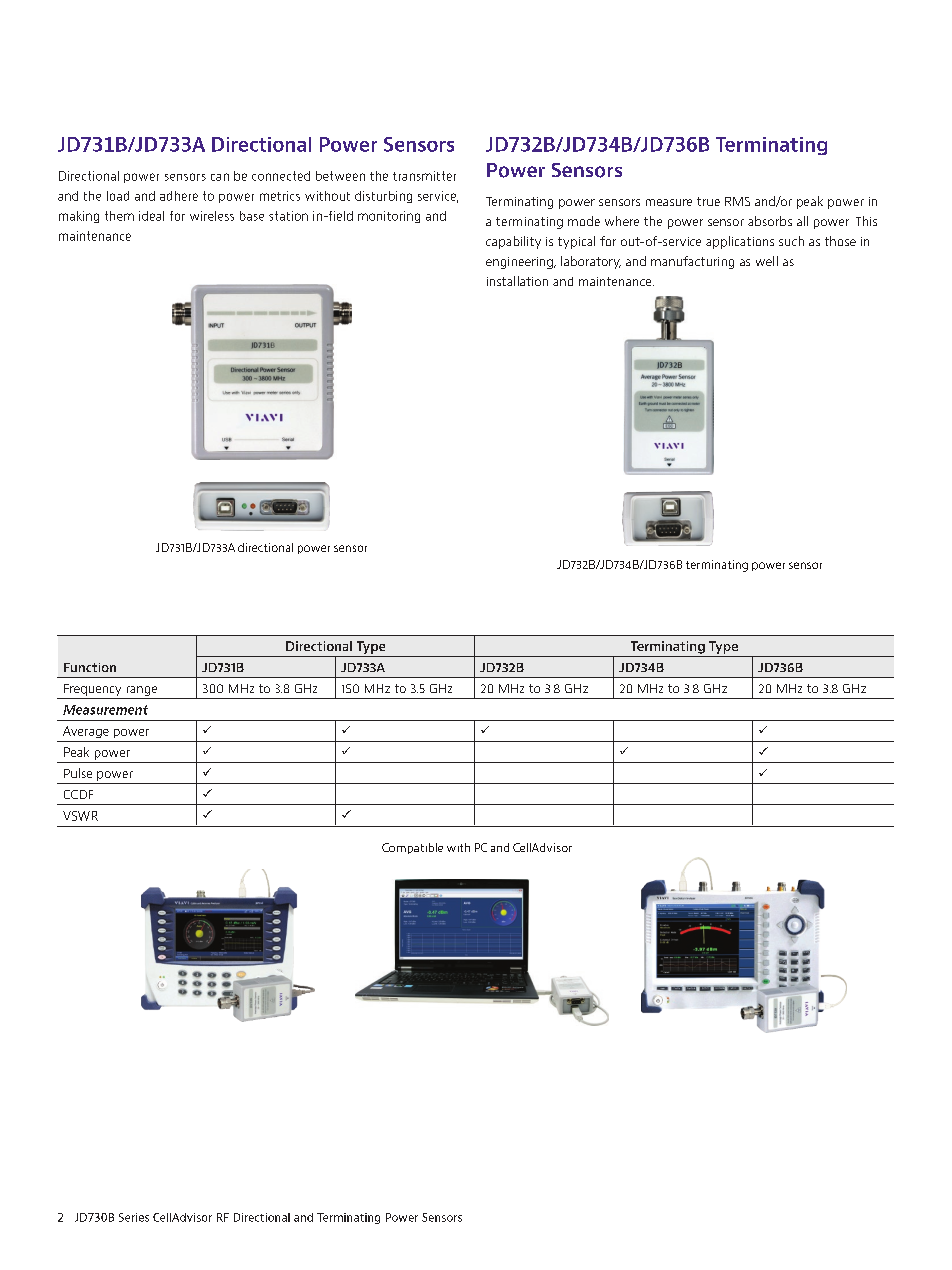 The image size is (952, 1270). What do you see at coordinates (692, 262) in the screenshot?
I see `manufacturing` at bounding box center [692, 262].
